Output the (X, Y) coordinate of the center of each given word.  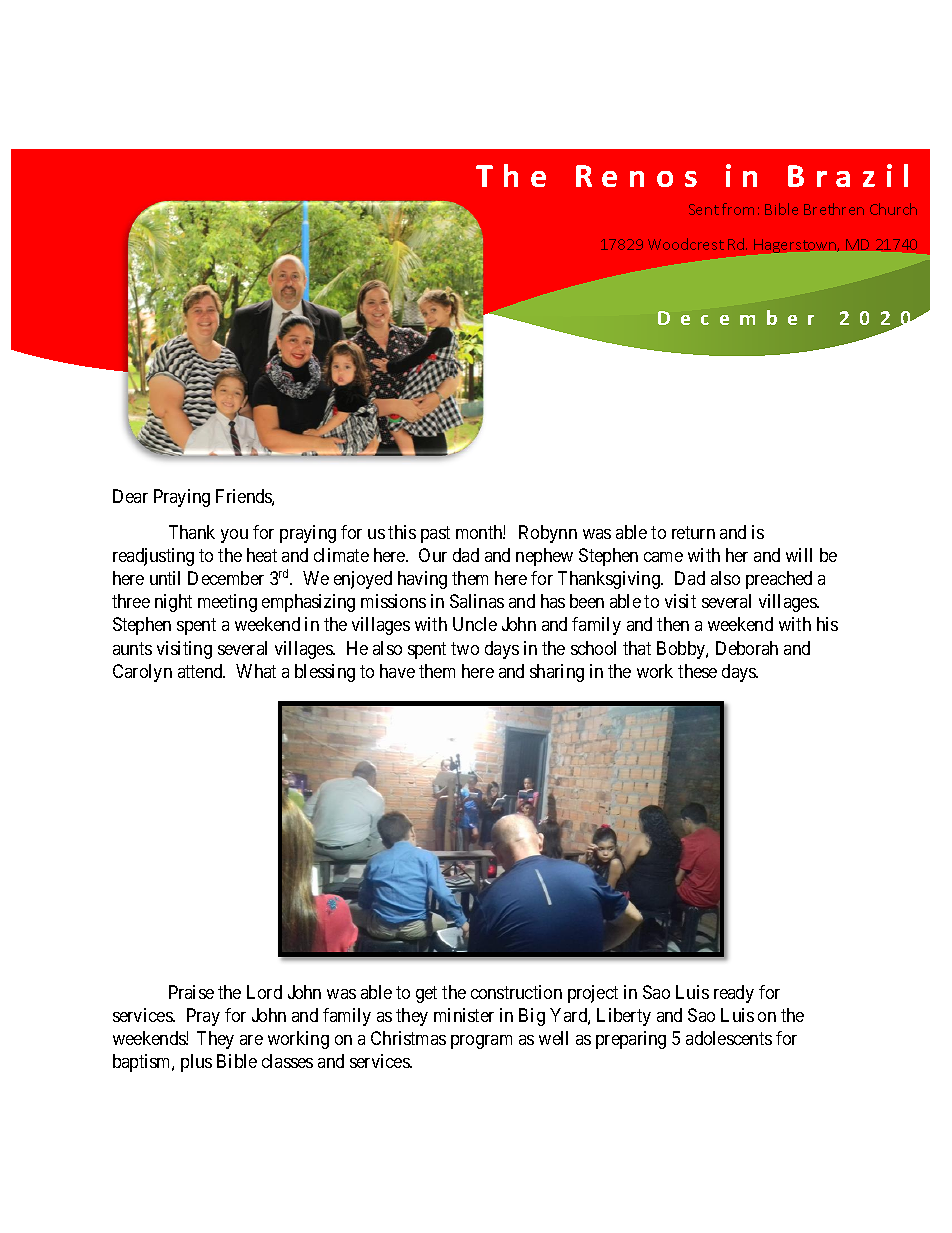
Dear (130, 496)
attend (201, 671)
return (693, 532)
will (799, 555)
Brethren (834, 209)
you (234, 536)
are (251, 1040)
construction (516, 992)
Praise (191, 992)
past (435, 534)
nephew (544, 557)
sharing (557, 673)
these (697, 671)
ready (734, 994)
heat (262, 555)
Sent (704, 209)
